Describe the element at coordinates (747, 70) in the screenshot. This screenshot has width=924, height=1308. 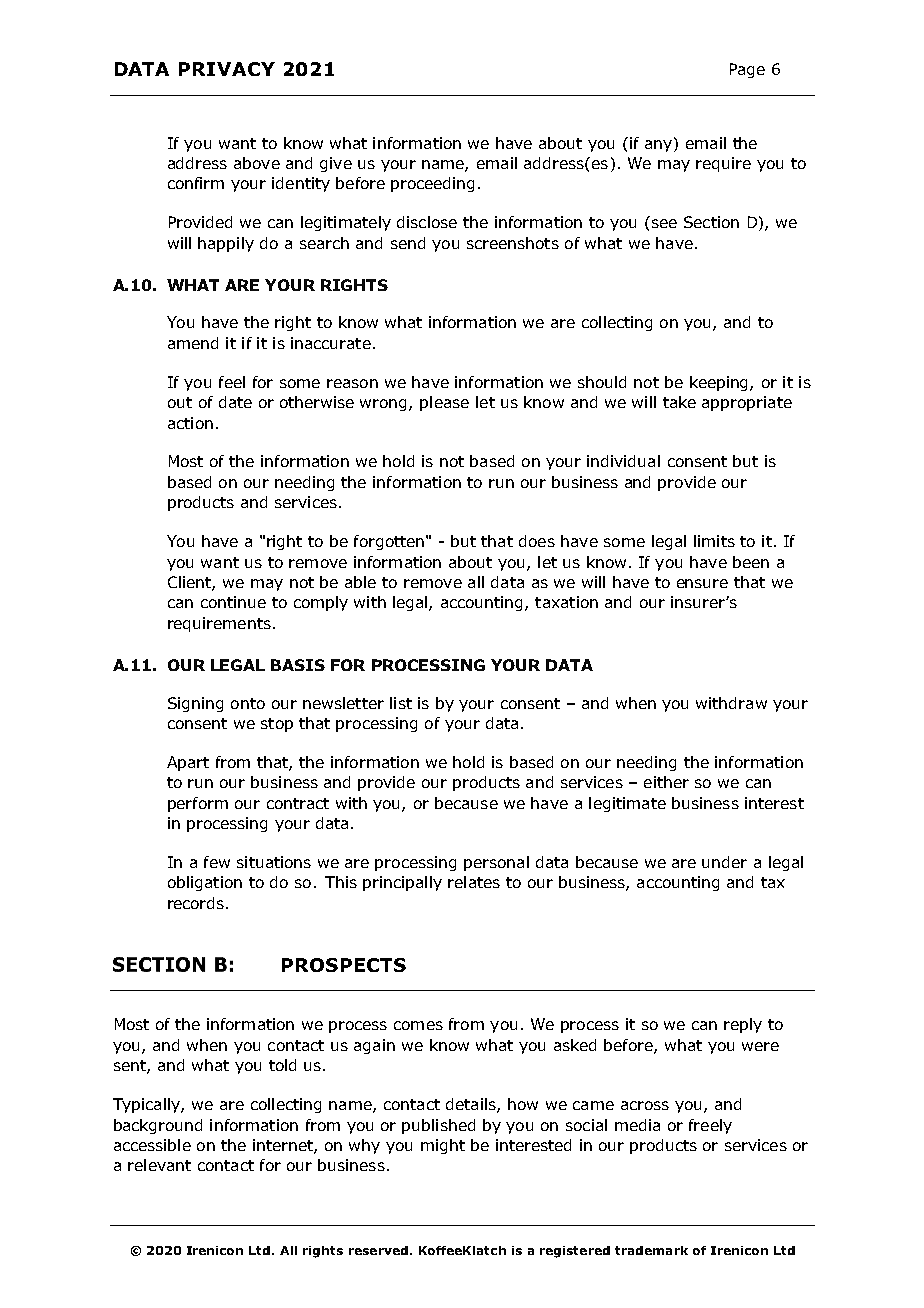
I see `Page` at that location.
